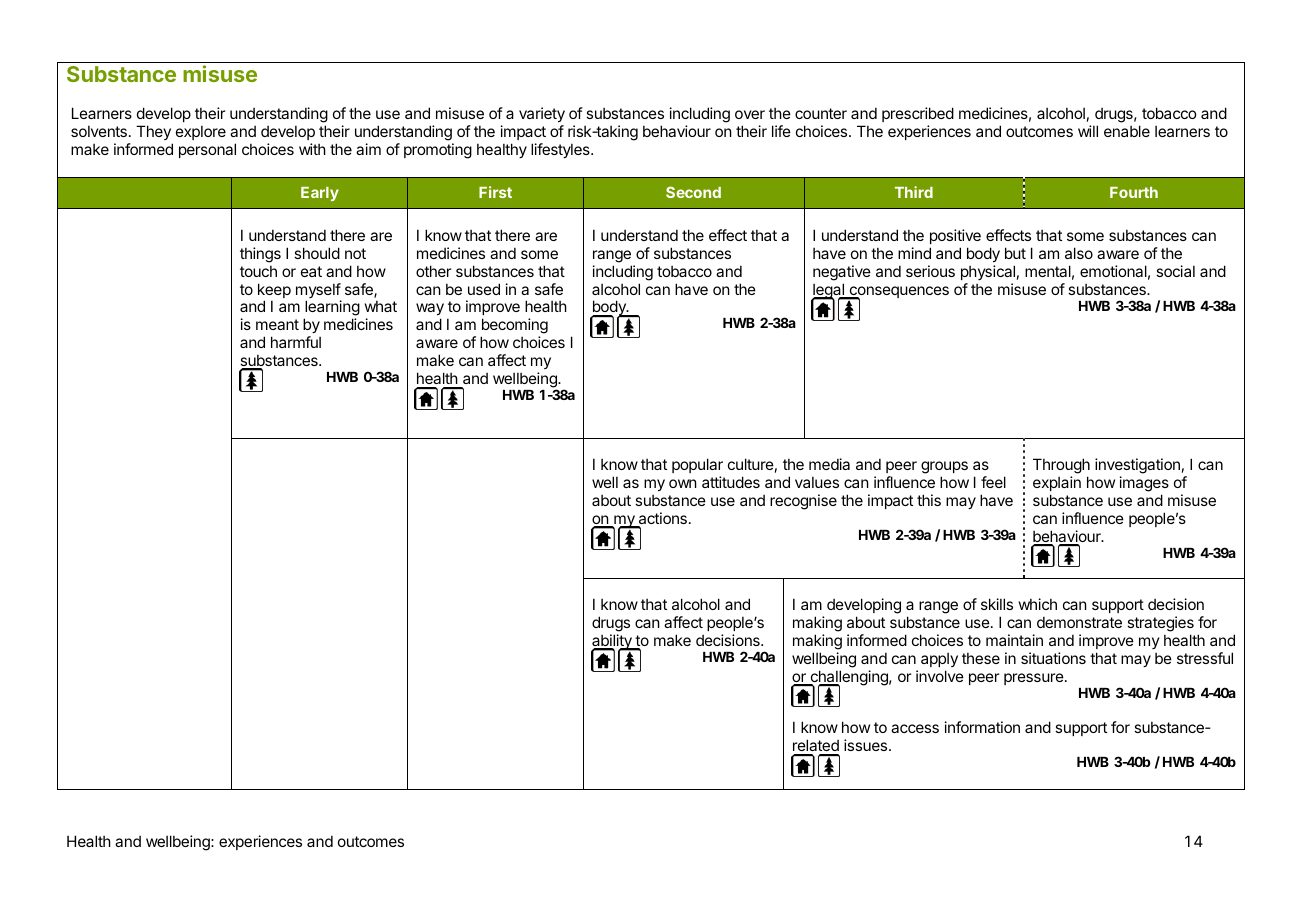  Describe the element at coordinates (982, 727) in the screenshot. I see `information` at that location.
